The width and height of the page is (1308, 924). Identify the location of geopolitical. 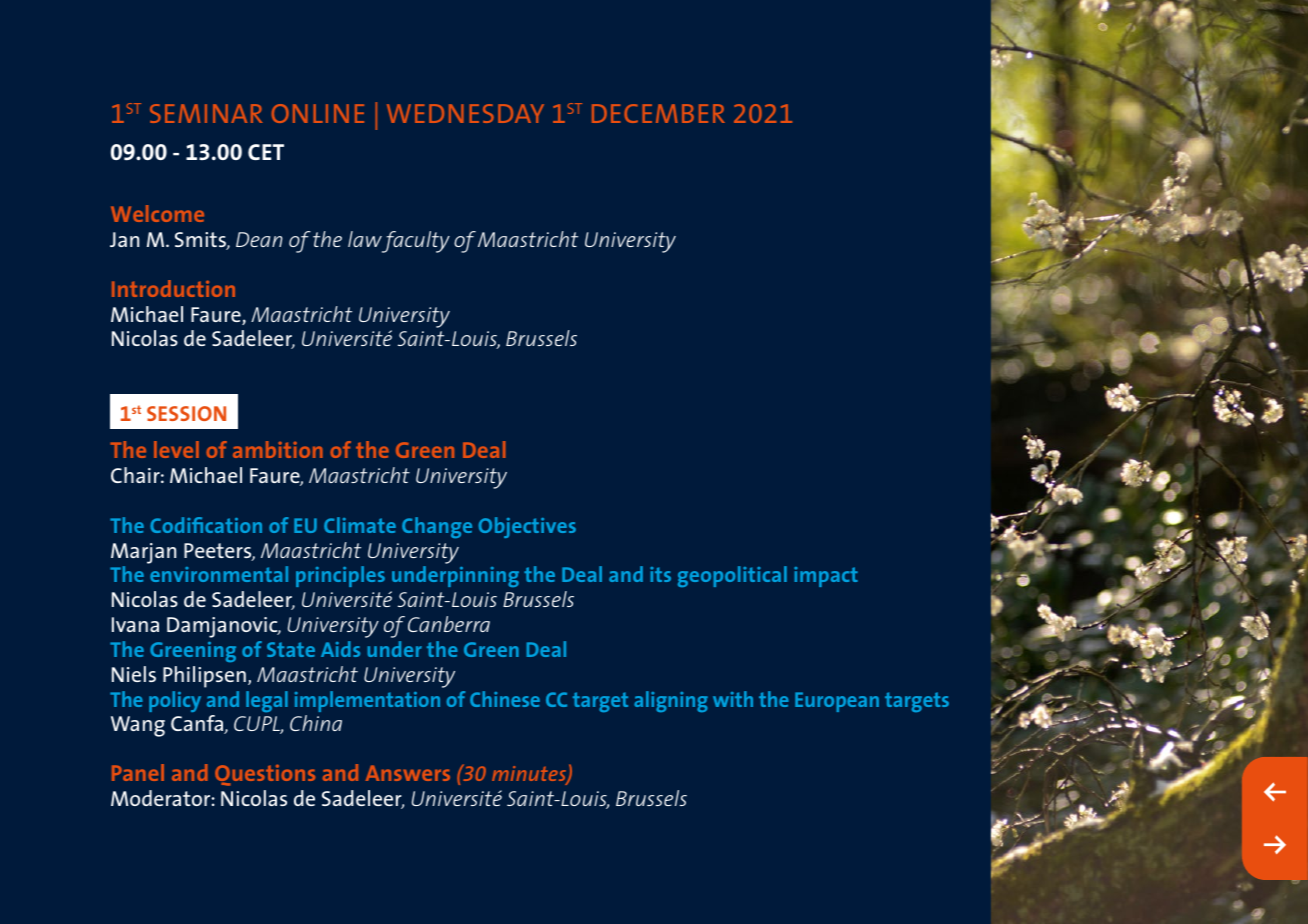
(732, 576).
